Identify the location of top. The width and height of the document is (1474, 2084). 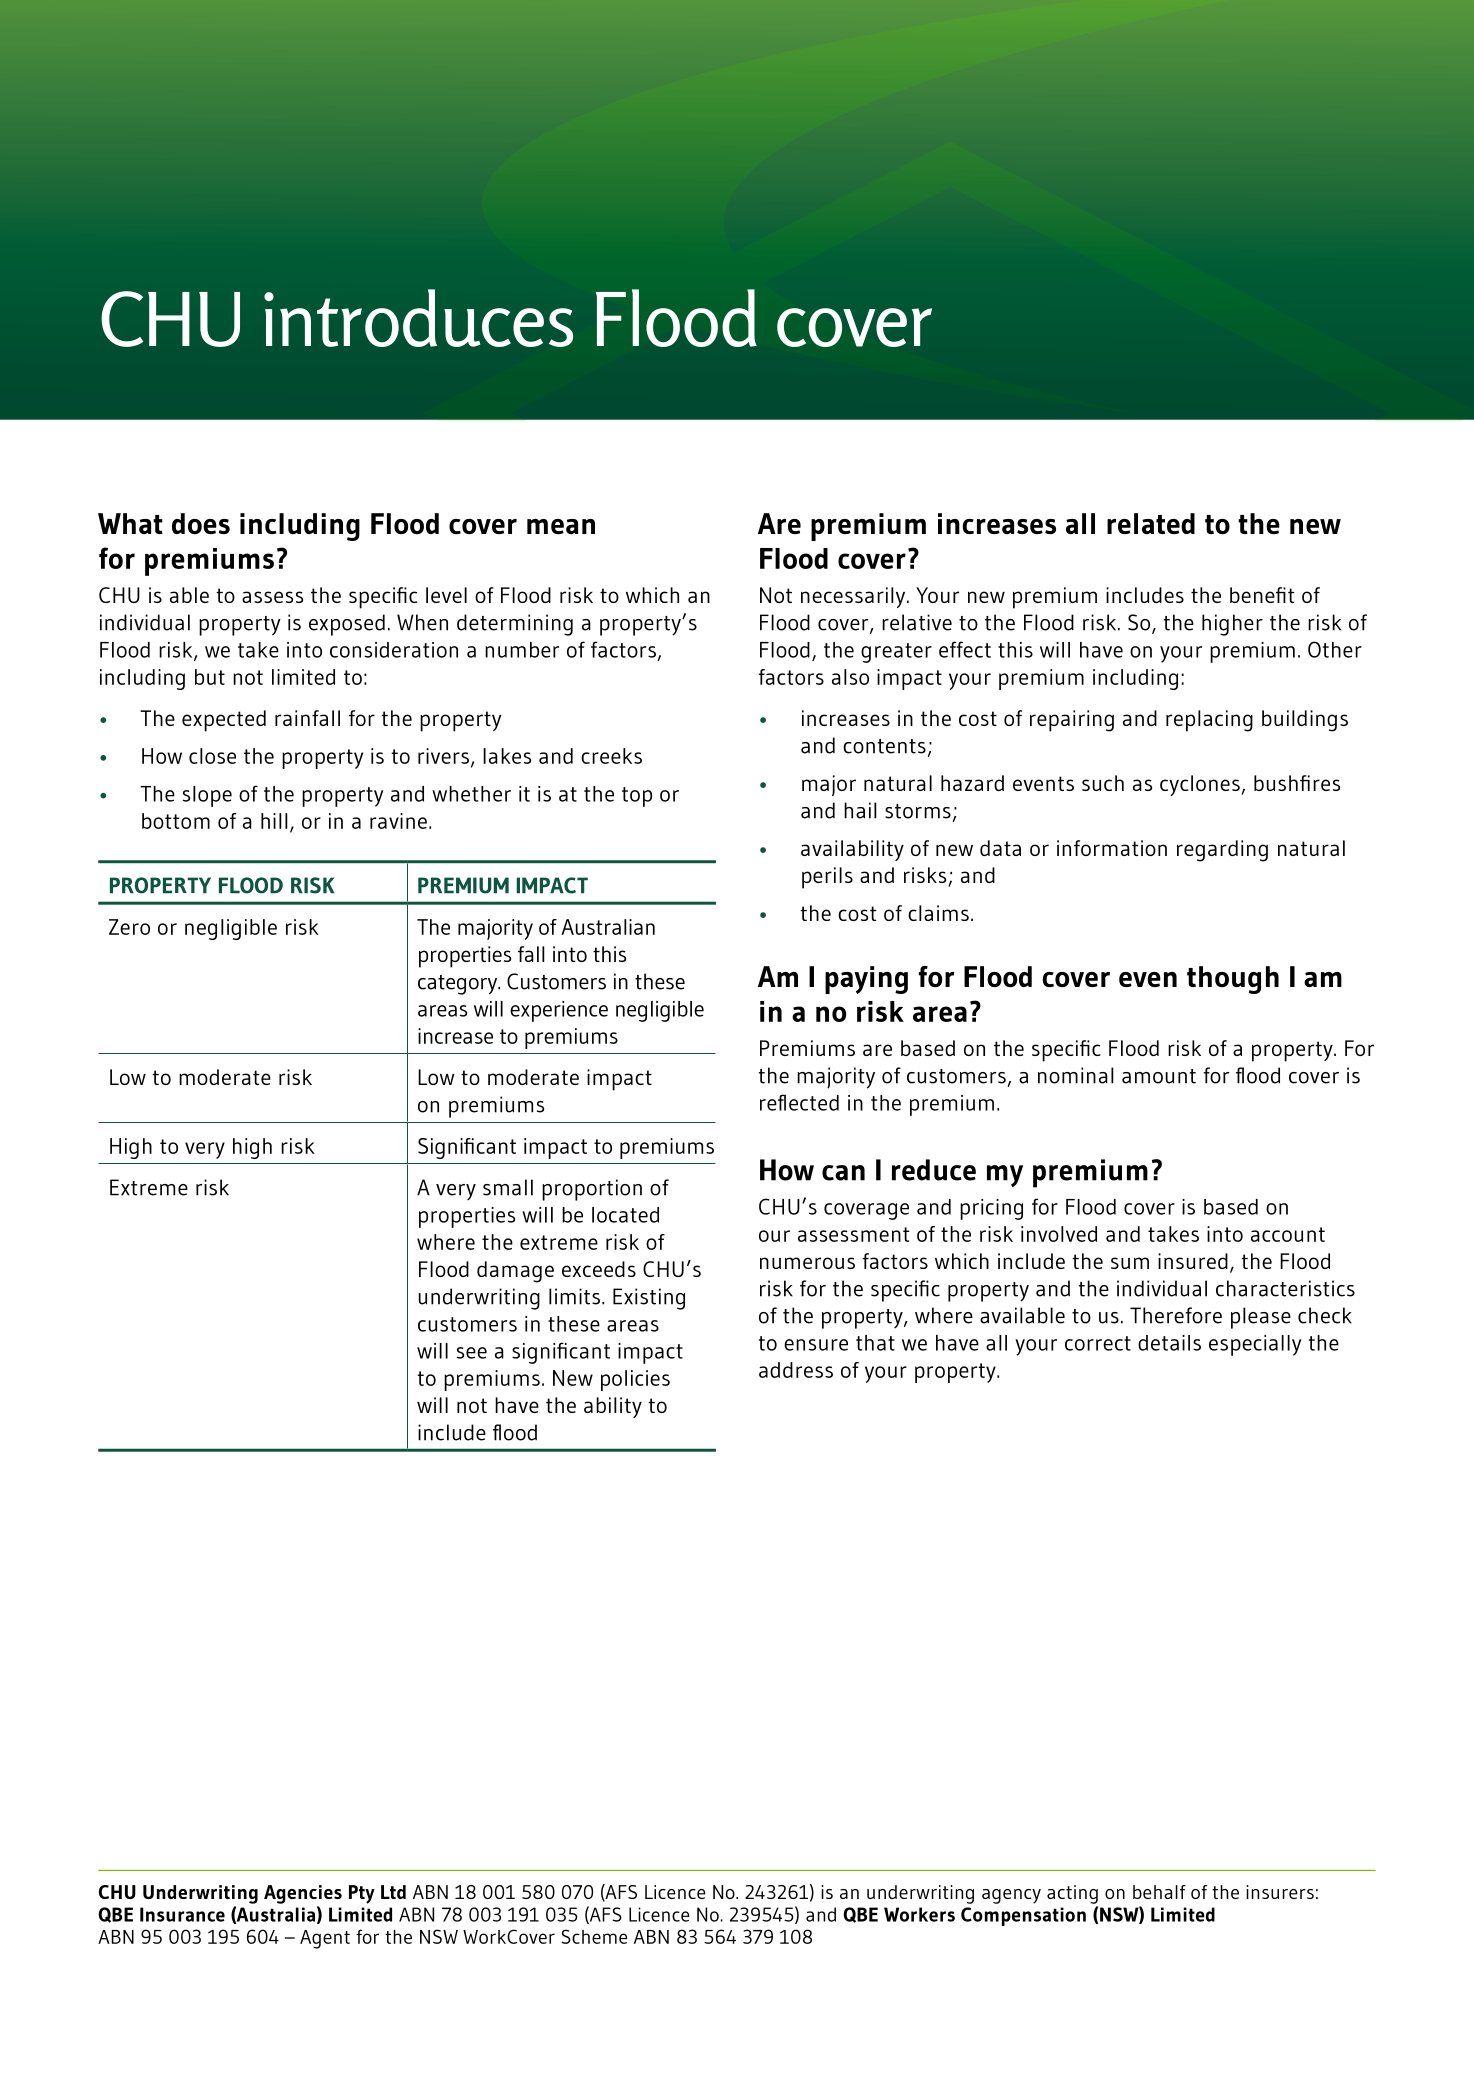
(637, 797).
